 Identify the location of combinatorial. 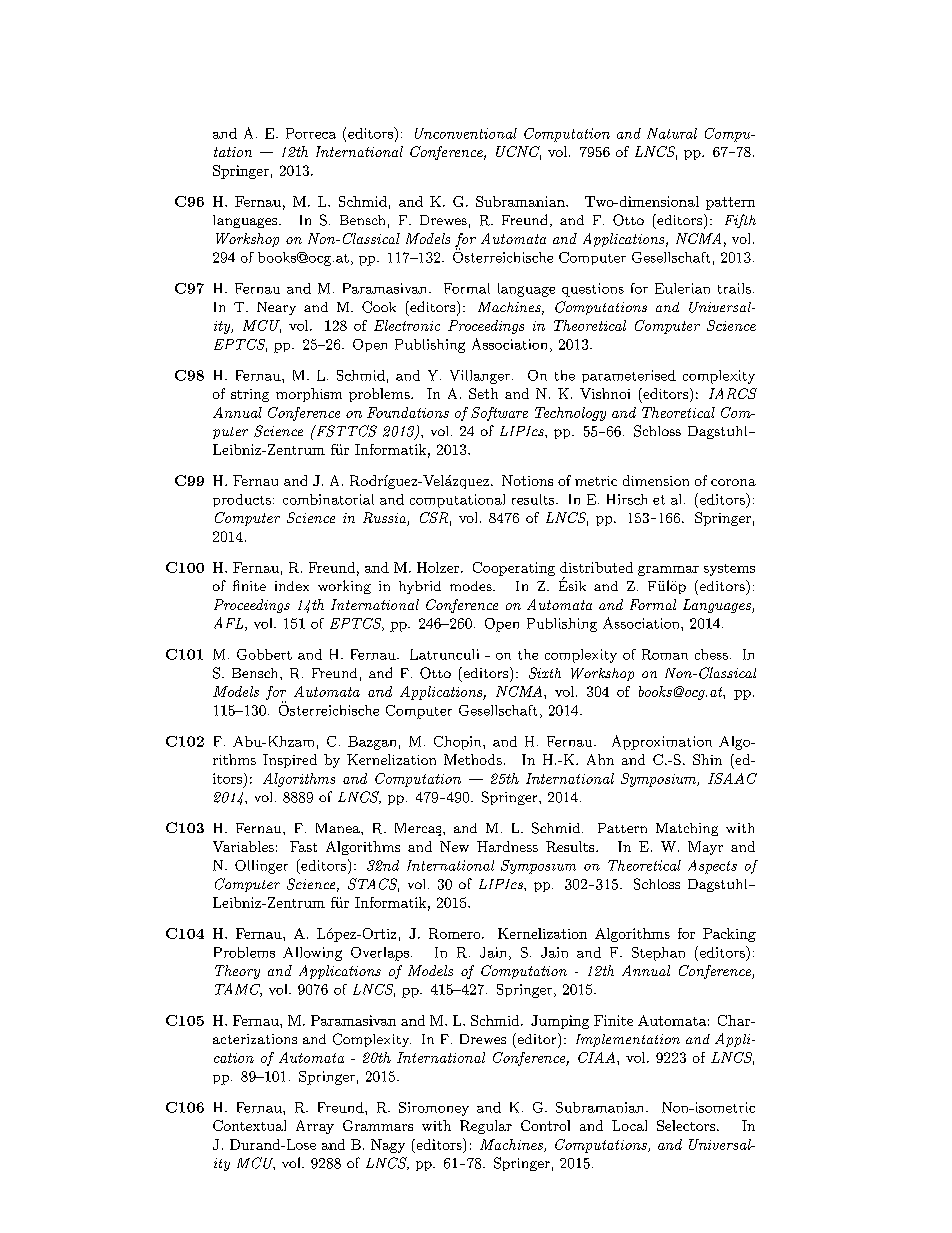
(328, 499).
